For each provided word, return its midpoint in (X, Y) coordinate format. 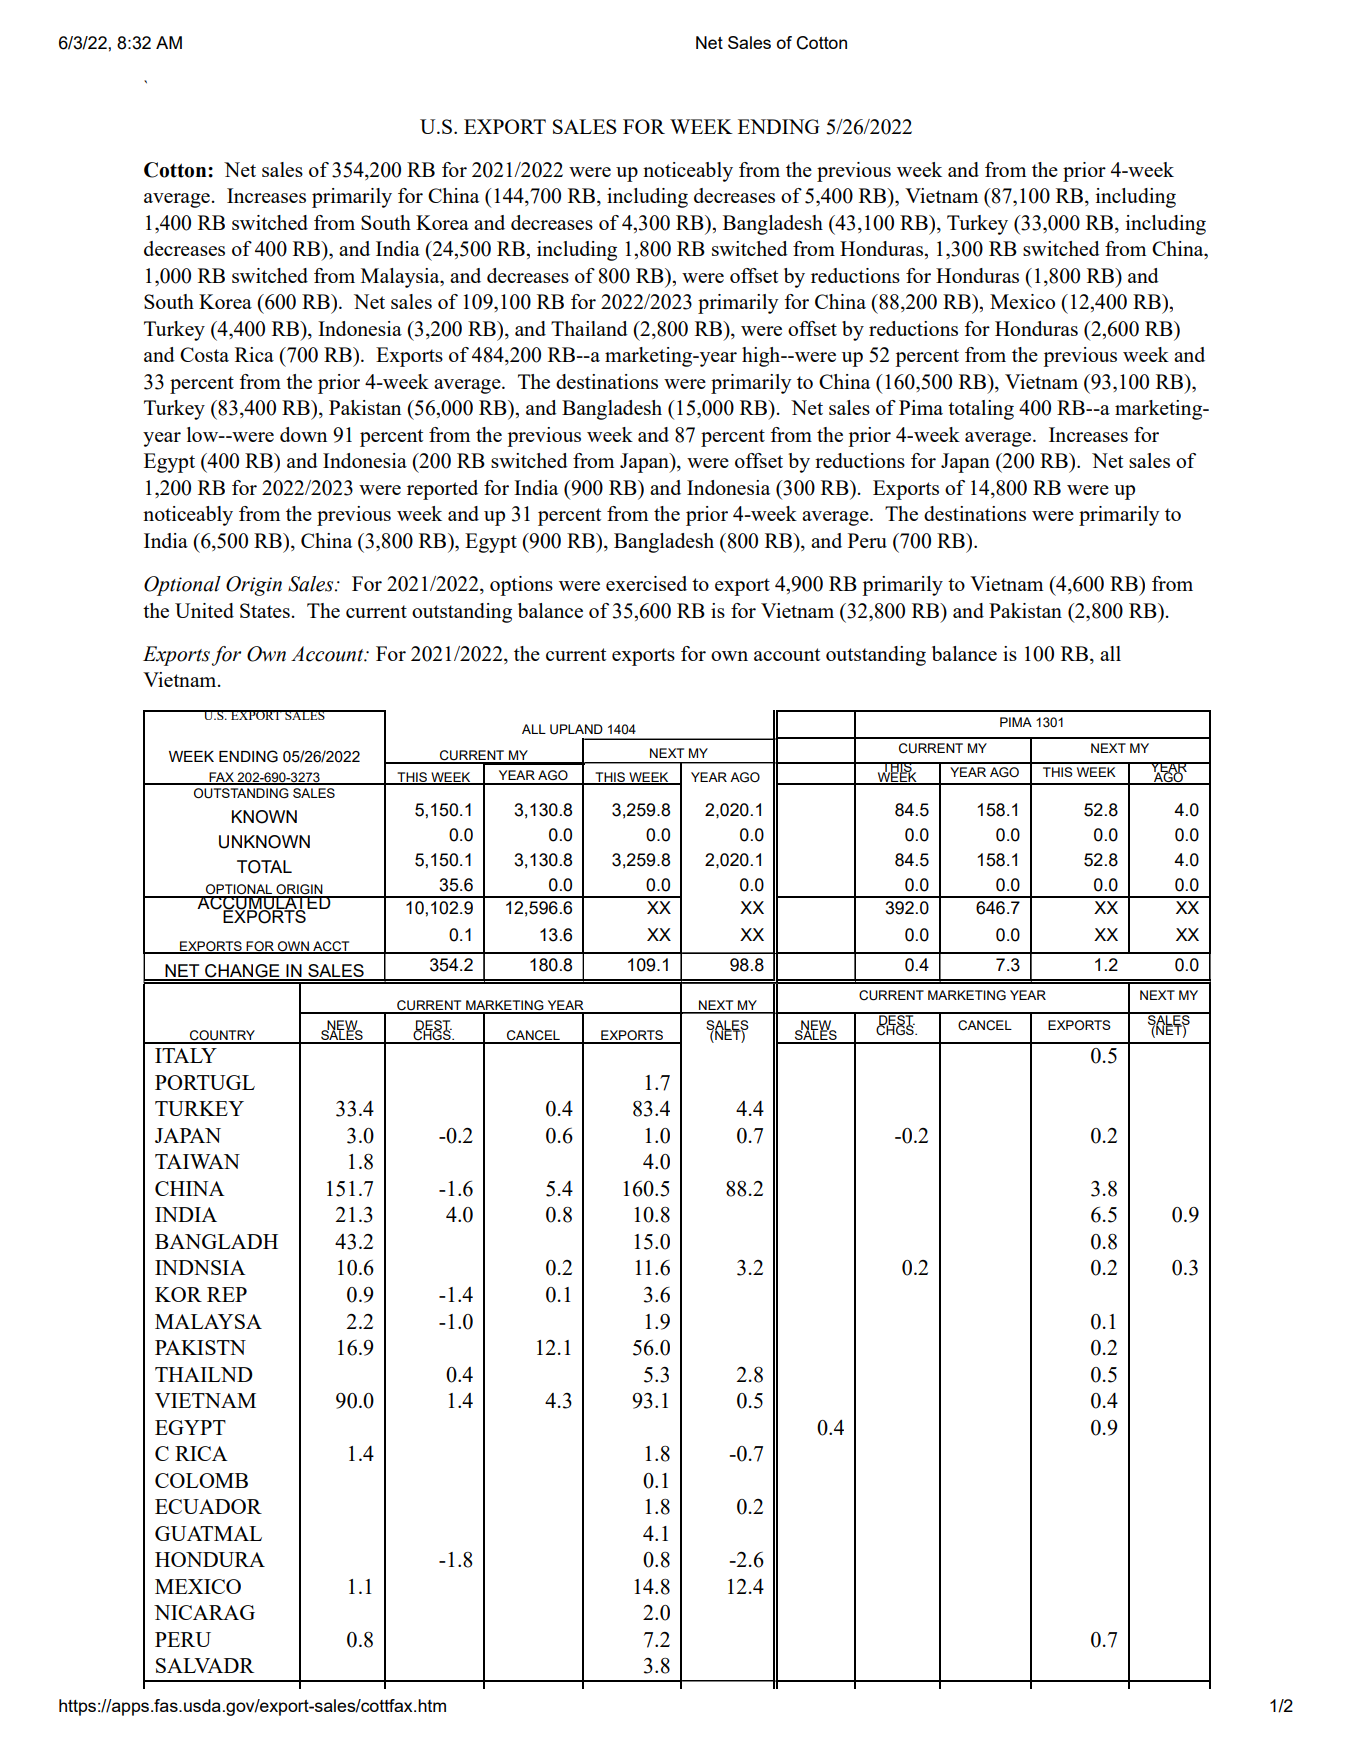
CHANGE (242, 972)
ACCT (331, 947)
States (265, 610)
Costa (204, 354)
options (521, 586)
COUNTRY (222, 1036)
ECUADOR (208, 1506)
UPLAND (576, 729)
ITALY (186, 1055)
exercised (646, 583)
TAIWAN (197, 1161)
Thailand (589, 328)
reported (442, 490)
